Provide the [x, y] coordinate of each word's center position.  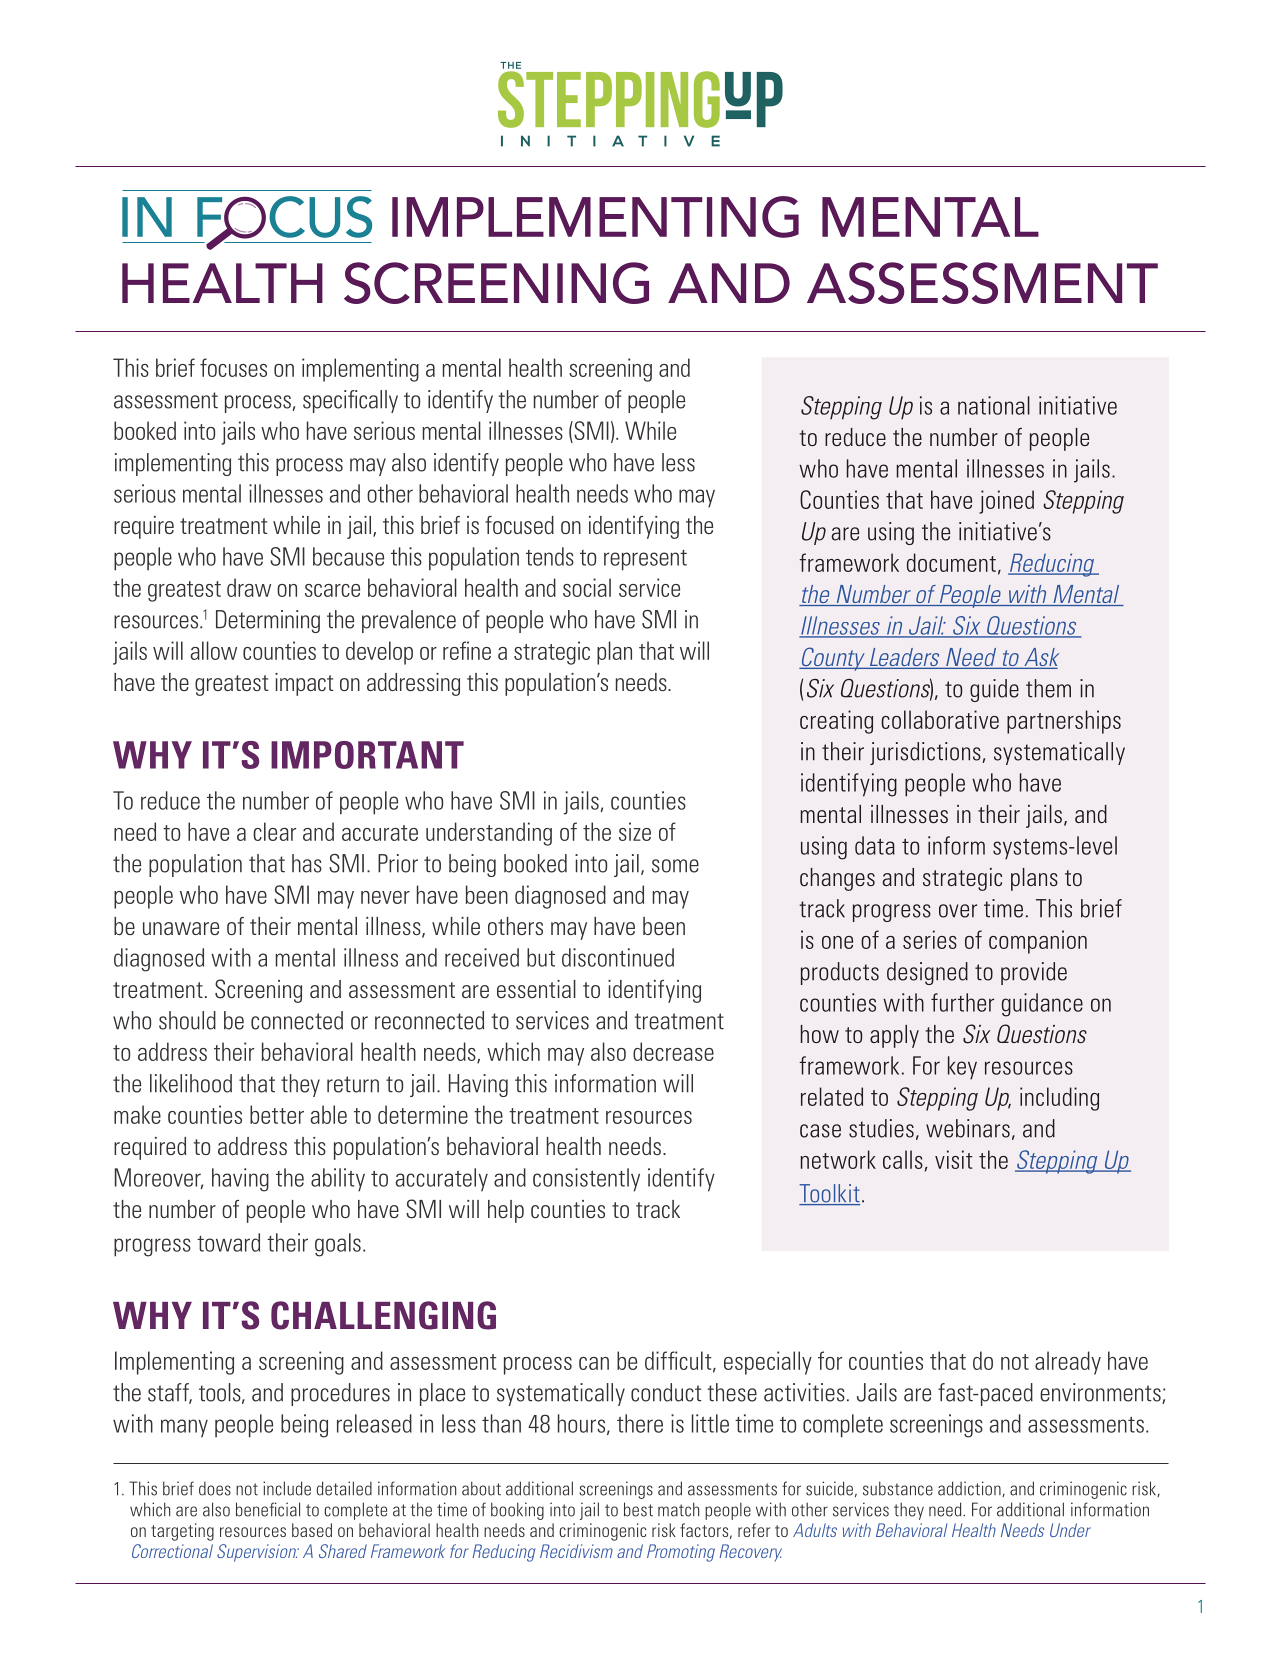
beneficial [268, 1509]
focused [519, 525]
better [277, 1114]
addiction [970, 1489]
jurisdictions [926, 753]
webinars [968, 1128]
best [638, 1509]
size [635, 831]
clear [274, 831]
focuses [233, 367]
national [994, 405]
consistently [586, 1180]
